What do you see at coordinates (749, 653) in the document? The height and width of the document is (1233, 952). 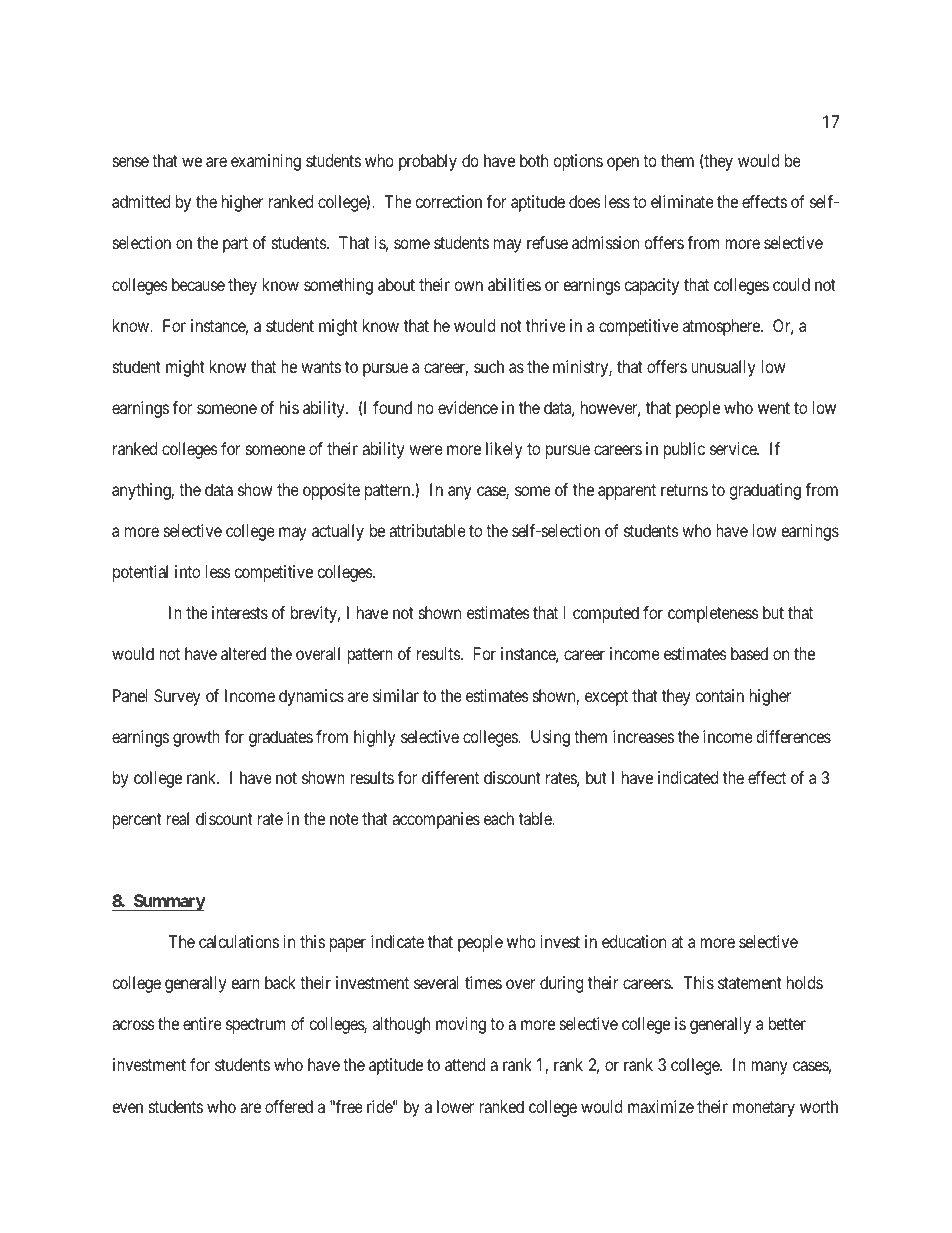 I see `based` at bounding box center [749, 653].
